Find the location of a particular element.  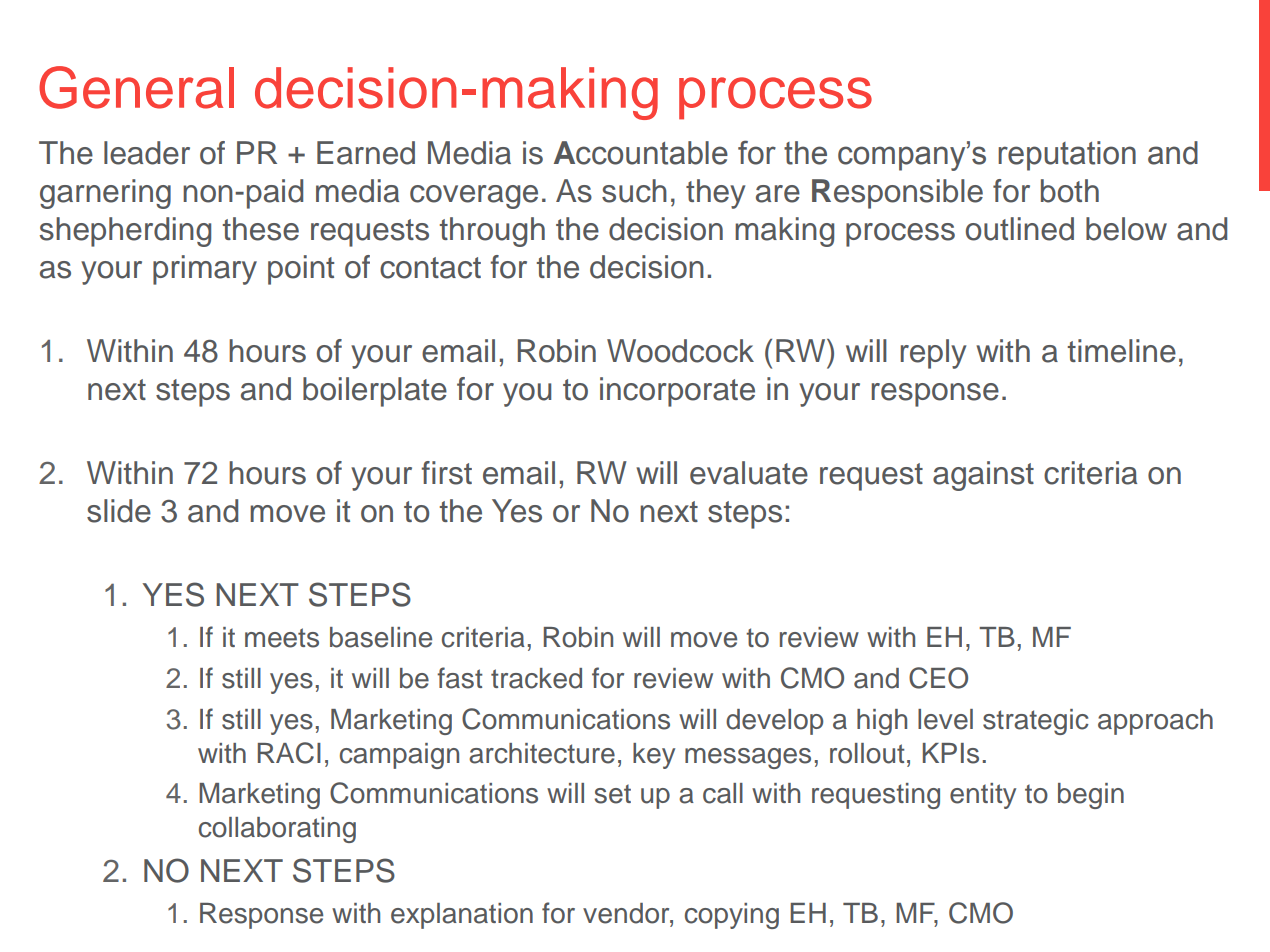

reputation is located at coordinates (1067, 156).
